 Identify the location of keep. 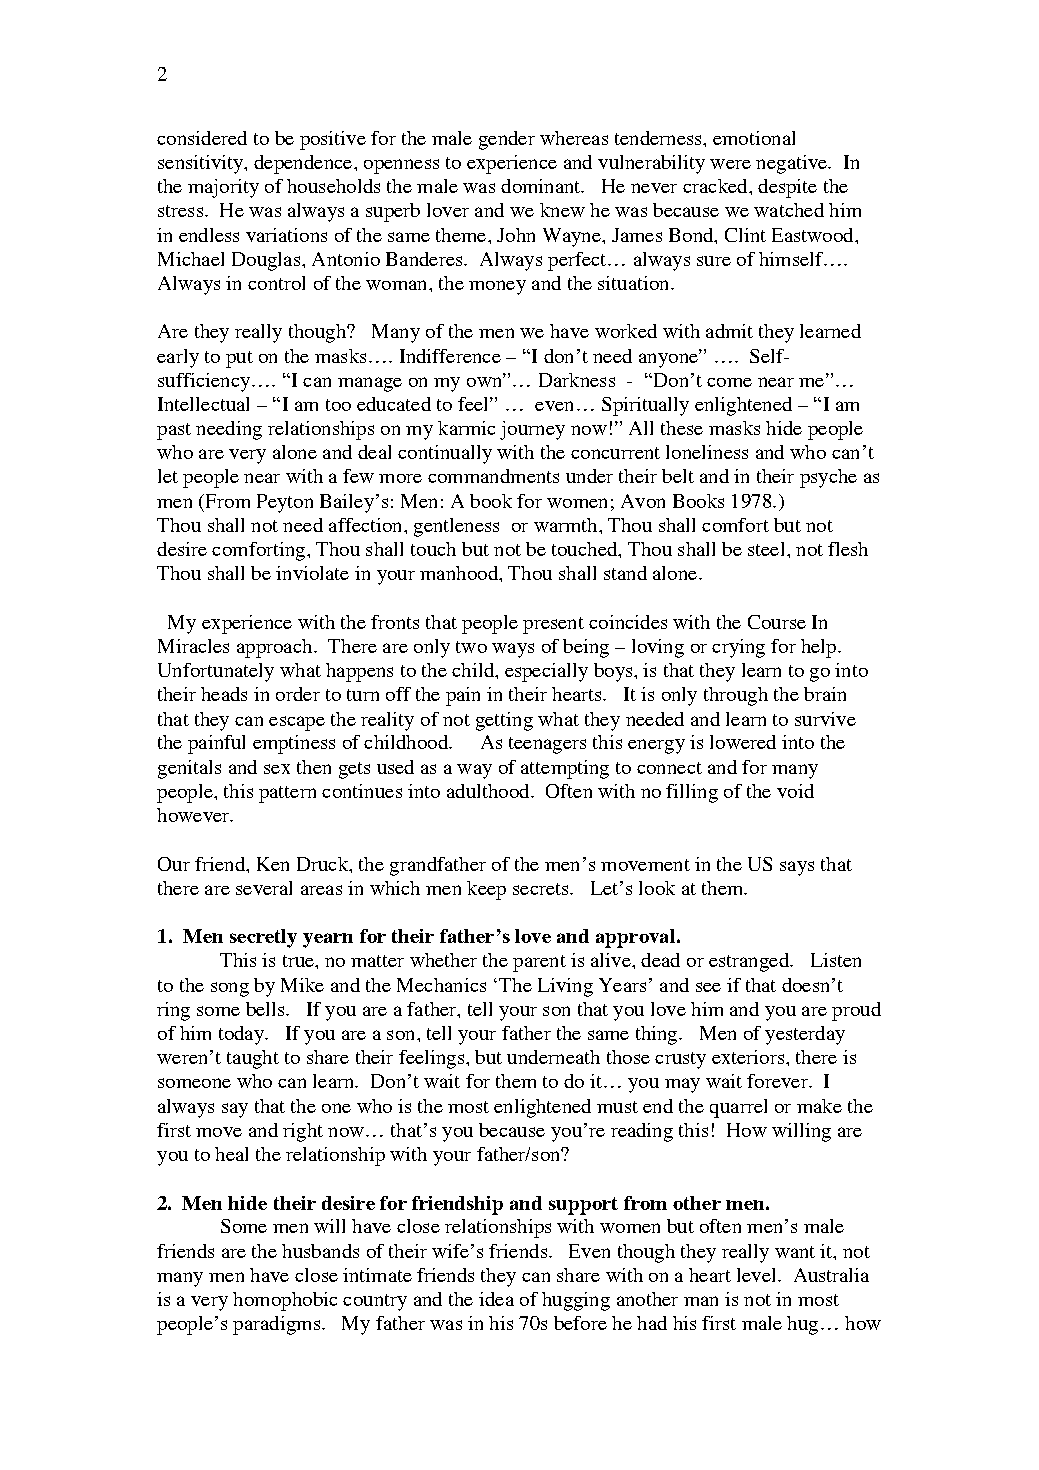
(486, 890).
